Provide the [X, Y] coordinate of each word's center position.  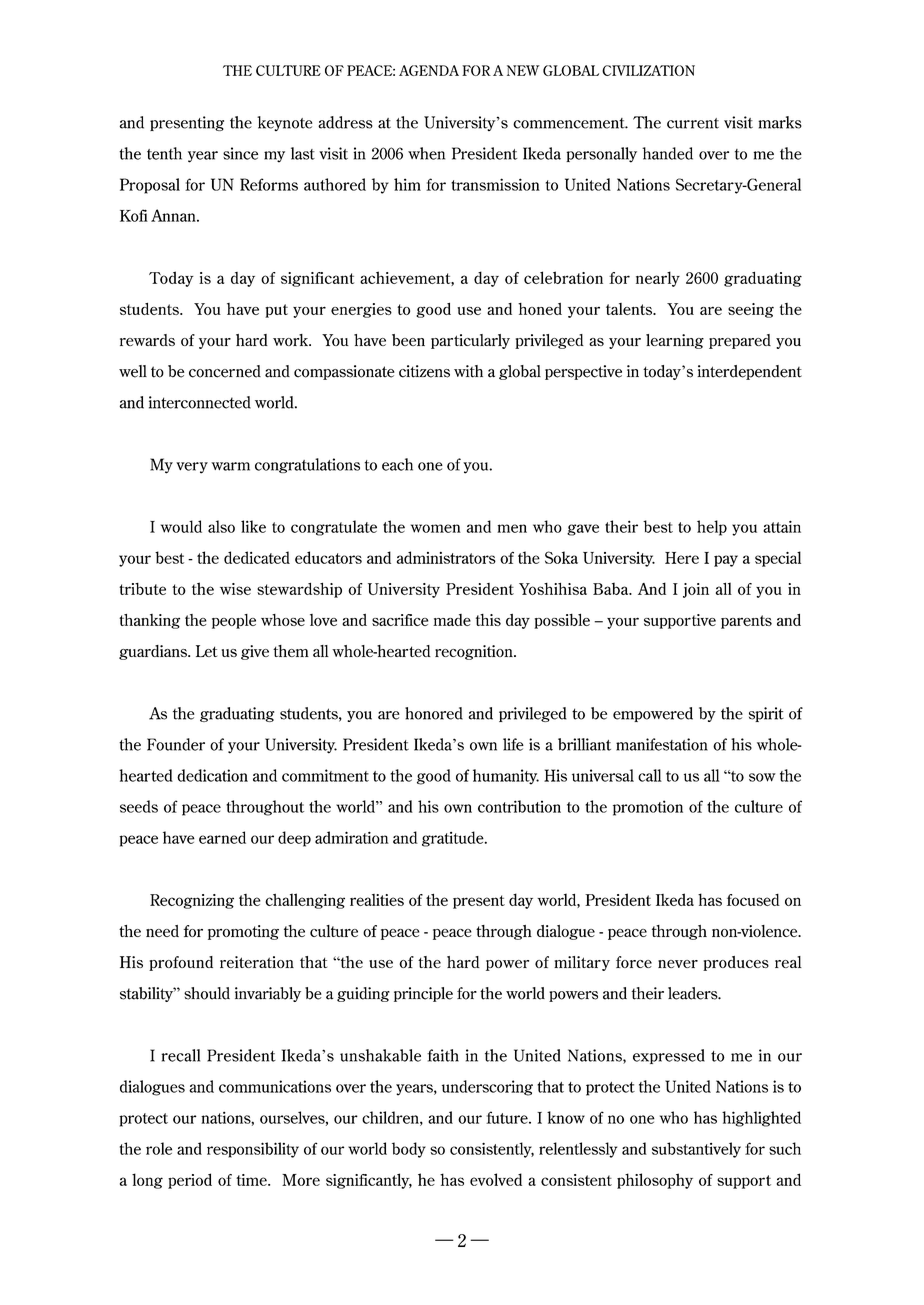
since [240, 153]
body [409, 1150]
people [234, 621]
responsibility [253, 1150]
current [693, 123]
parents [746, 622]
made [452, 620]
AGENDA [429, 70]
